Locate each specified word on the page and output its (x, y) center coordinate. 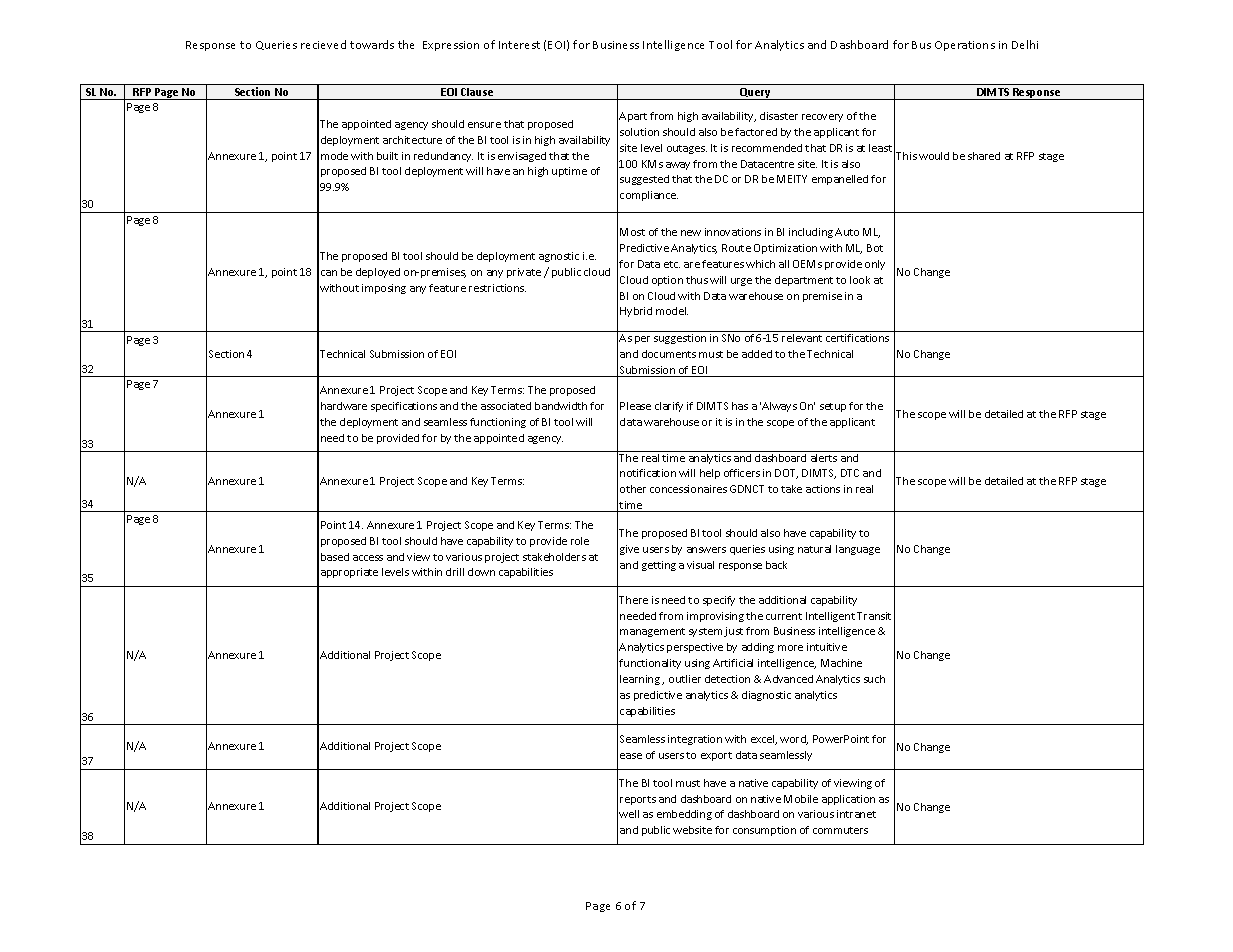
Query (756, 94)
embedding (684, 815)
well (629, 814)
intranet (856, 814)
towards (372, 44)
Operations (965, 46)
